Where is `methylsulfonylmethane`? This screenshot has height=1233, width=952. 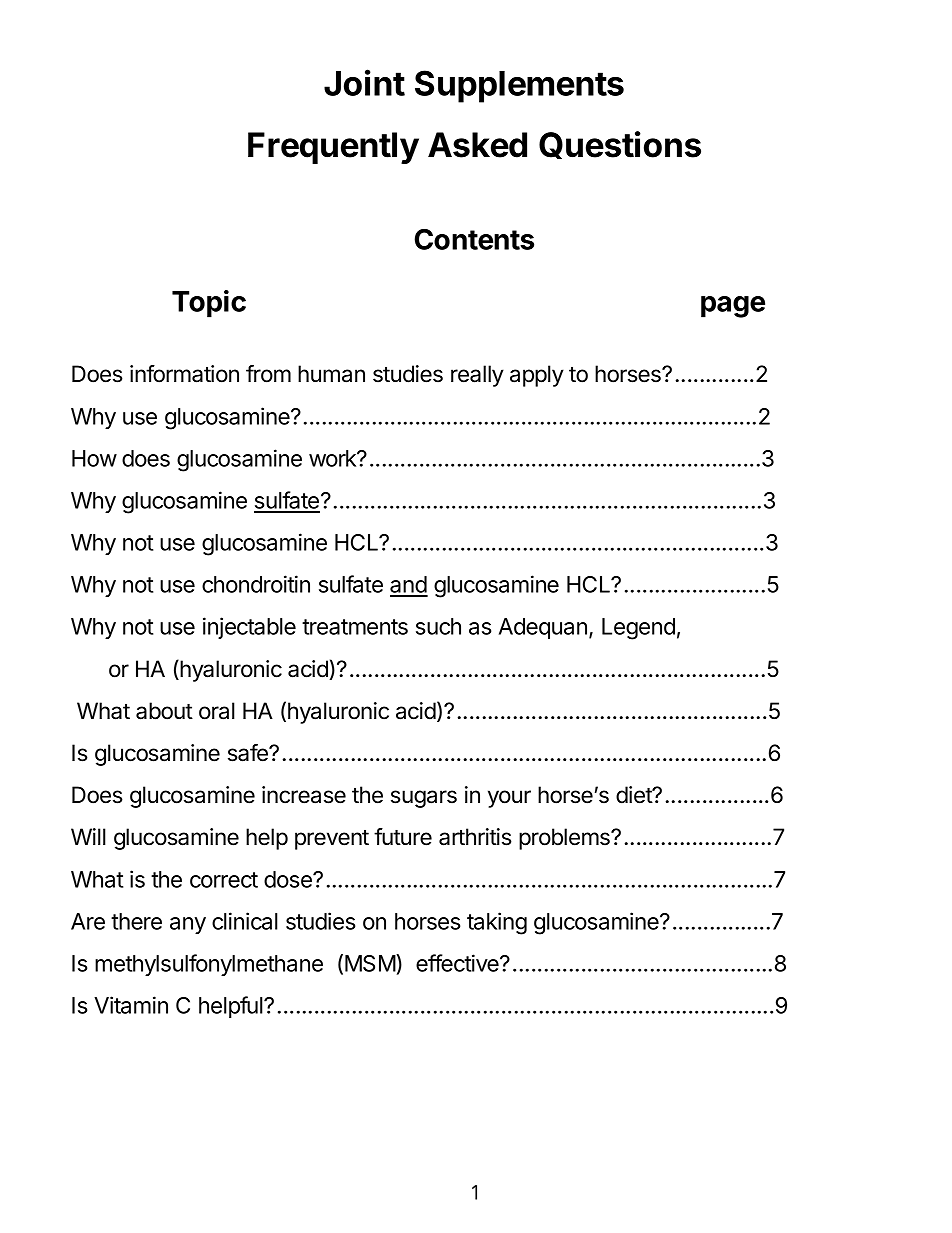 methylsulfonylmethane is located at coordinates (209, 965).
